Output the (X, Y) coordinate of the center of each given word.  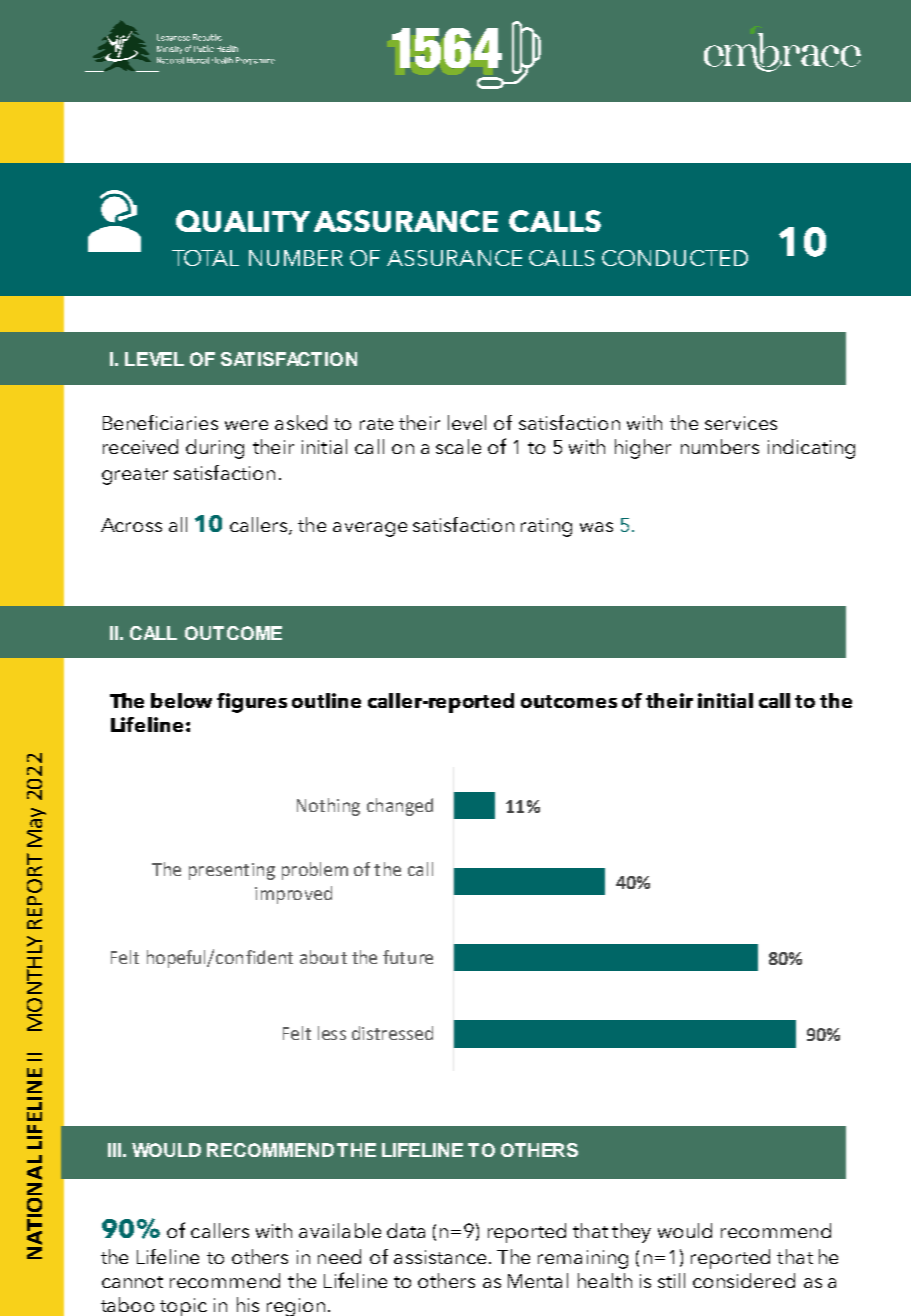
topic (183, 1307)
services (741, 423)
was (596, 527)
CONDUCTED (675, 258)
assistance (440, 1257)
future (408, 957)
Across (131, 525)
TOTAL (205, 258)
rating (546, 527)
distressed (392, 1033)
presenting (232, 871)
